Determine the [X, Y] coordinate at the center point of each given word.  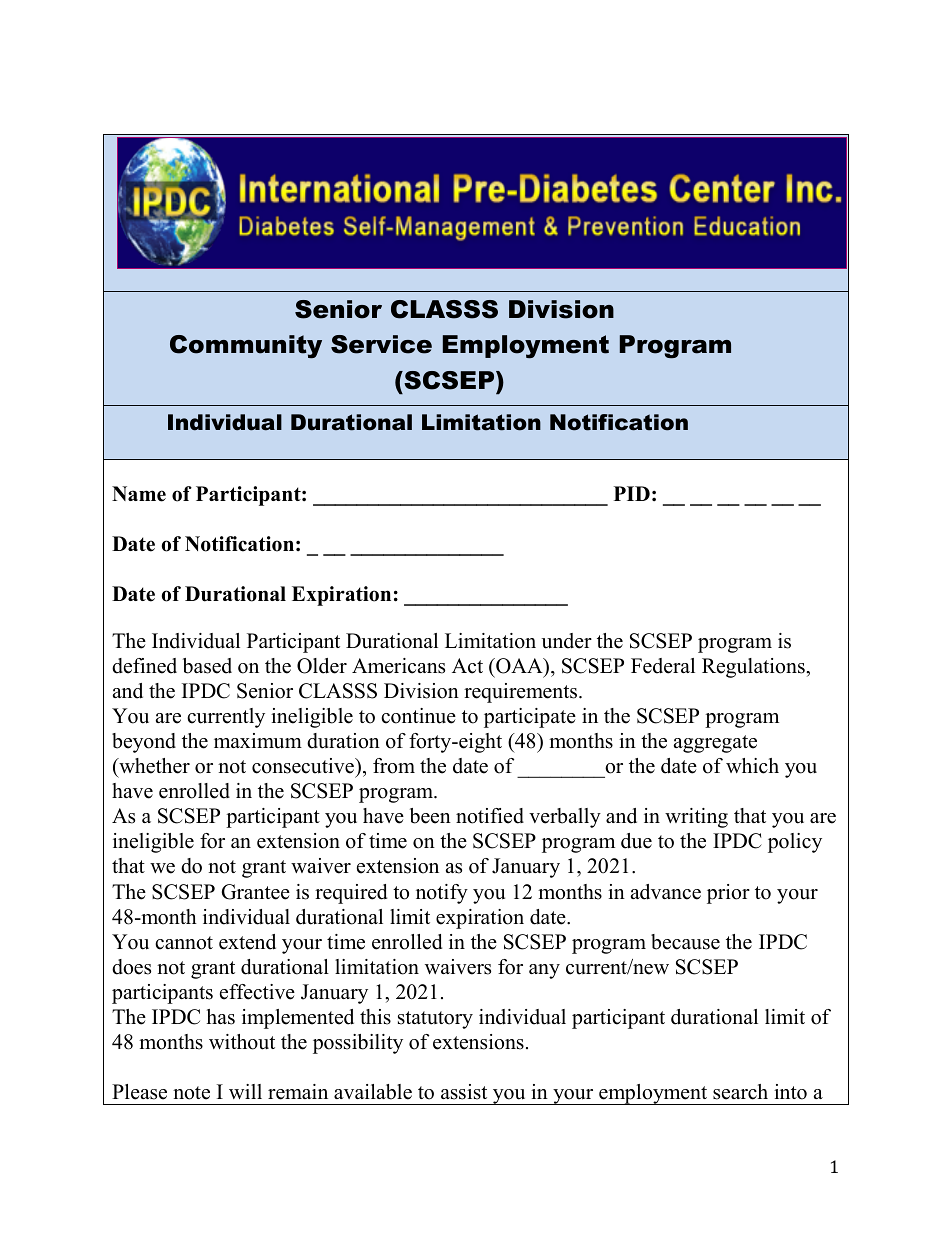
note [191, 1093]
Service [381, 344]
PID [632, 493]
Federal [663, 666]
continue [418, 716]
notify [442, 894]
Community [246, 347]
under [566, 641]
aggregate [715, 744]
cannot [184, 943]
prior [728, 894]
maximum [258, 741]
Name [139, 494]
